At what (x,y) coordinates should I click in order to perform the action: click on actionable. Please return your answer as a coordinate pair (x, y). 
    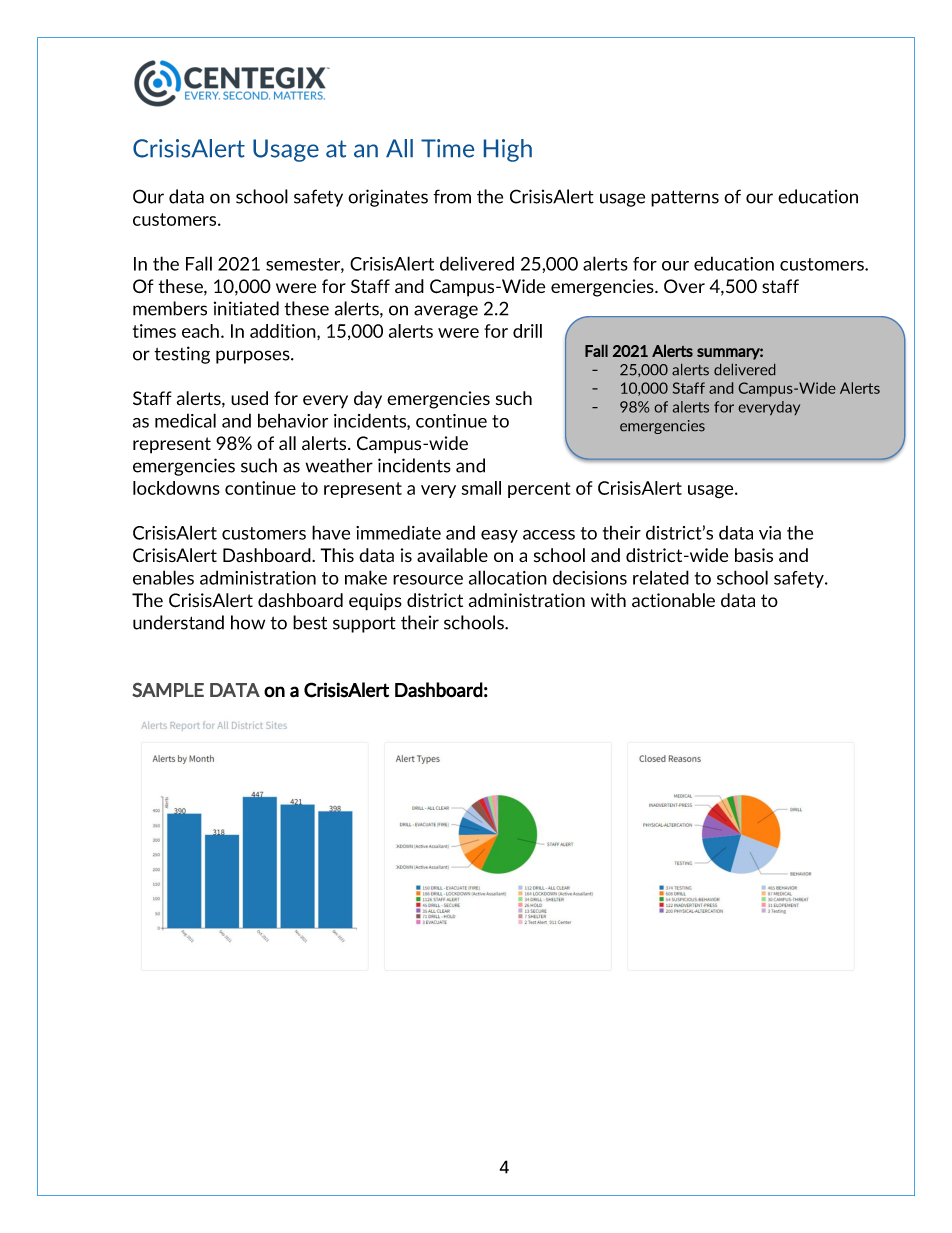
    Looking at the image, I should click on (673, 600).
